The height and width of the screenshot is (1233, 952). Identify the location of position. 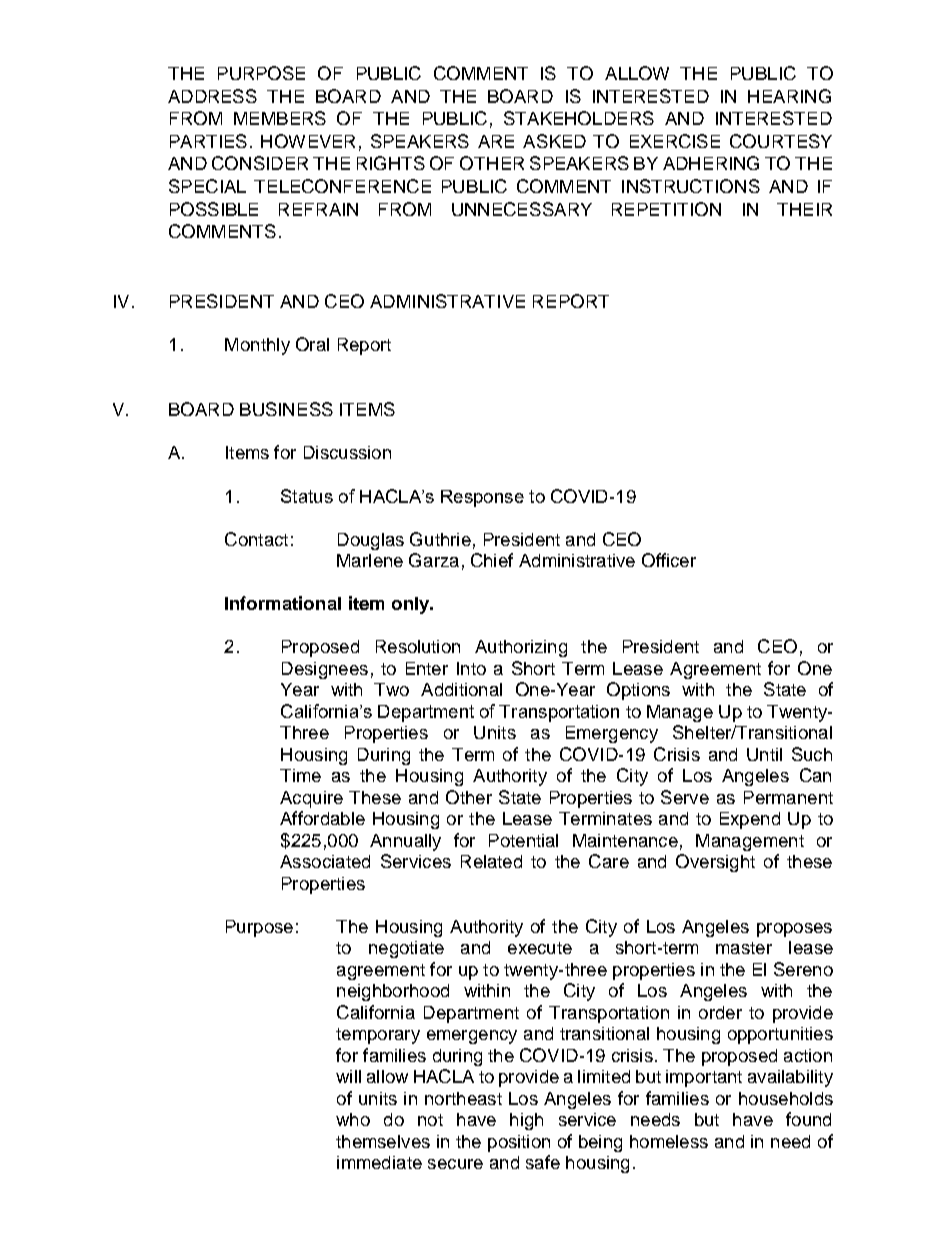
(519, 1143).
